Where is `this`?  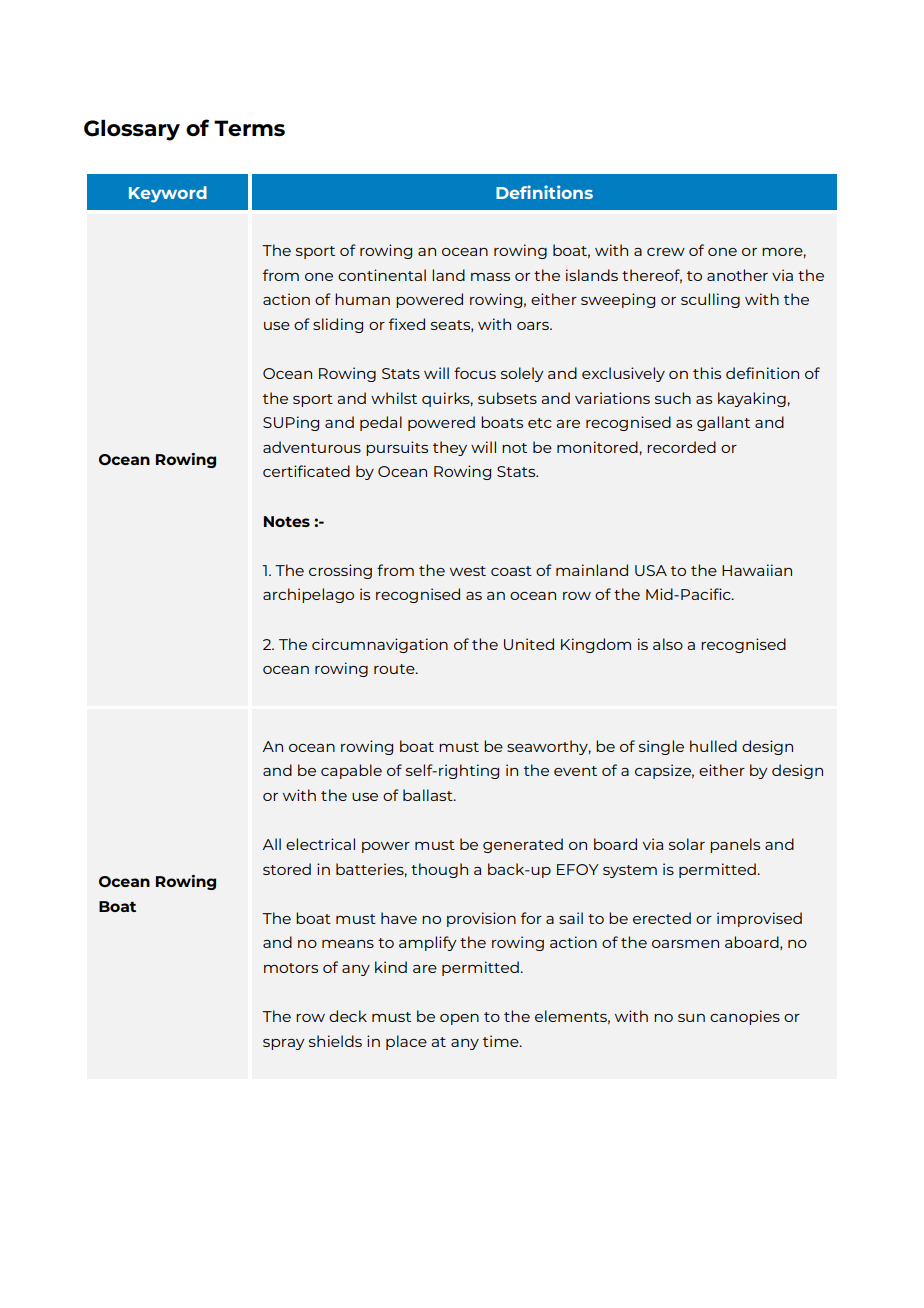 this is located at coordinates (707, 373).
